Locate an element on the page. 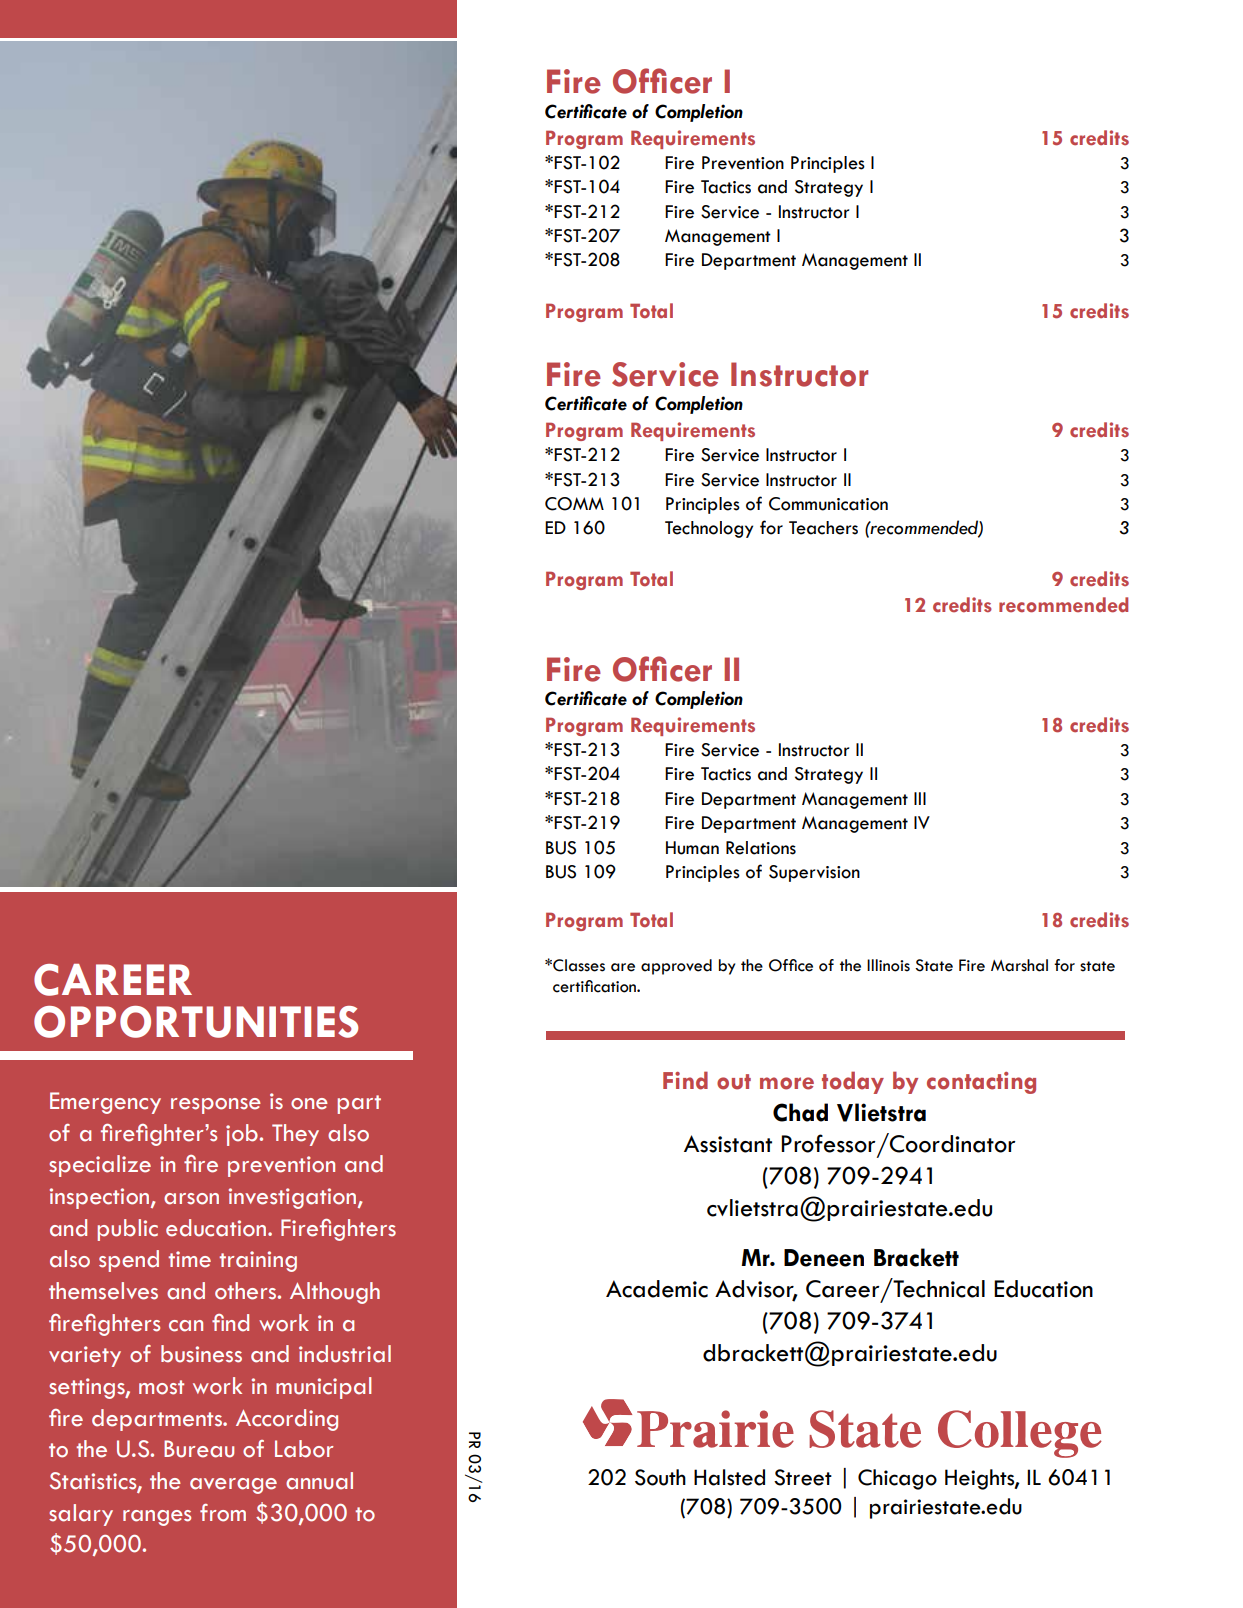 Image resolution: width=1243 pixels, height=1608 pixels. Illinois is located at coordinates (888, 965).
